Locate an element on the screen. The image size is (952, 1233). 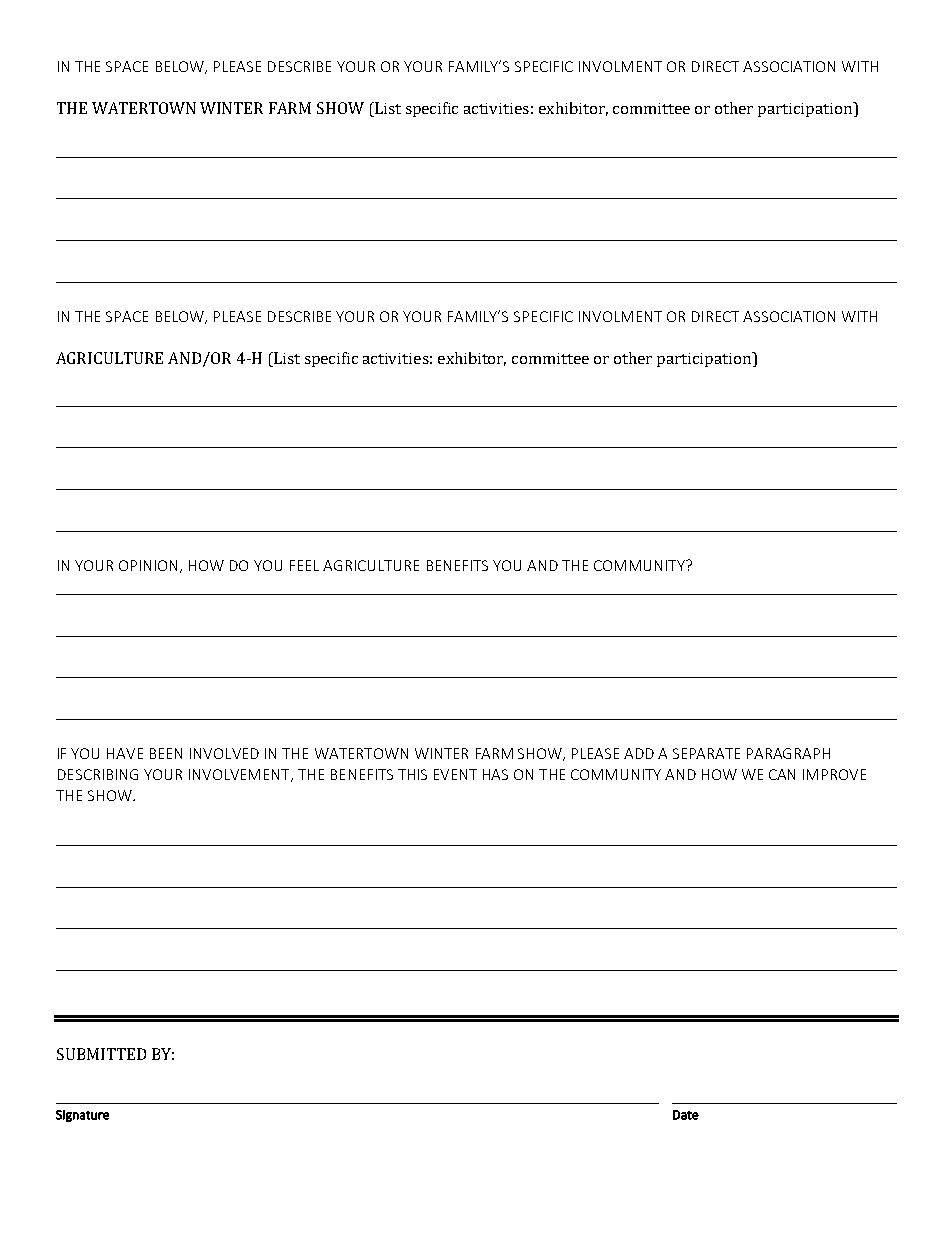
HAS is located at coordinates (495, 774).
